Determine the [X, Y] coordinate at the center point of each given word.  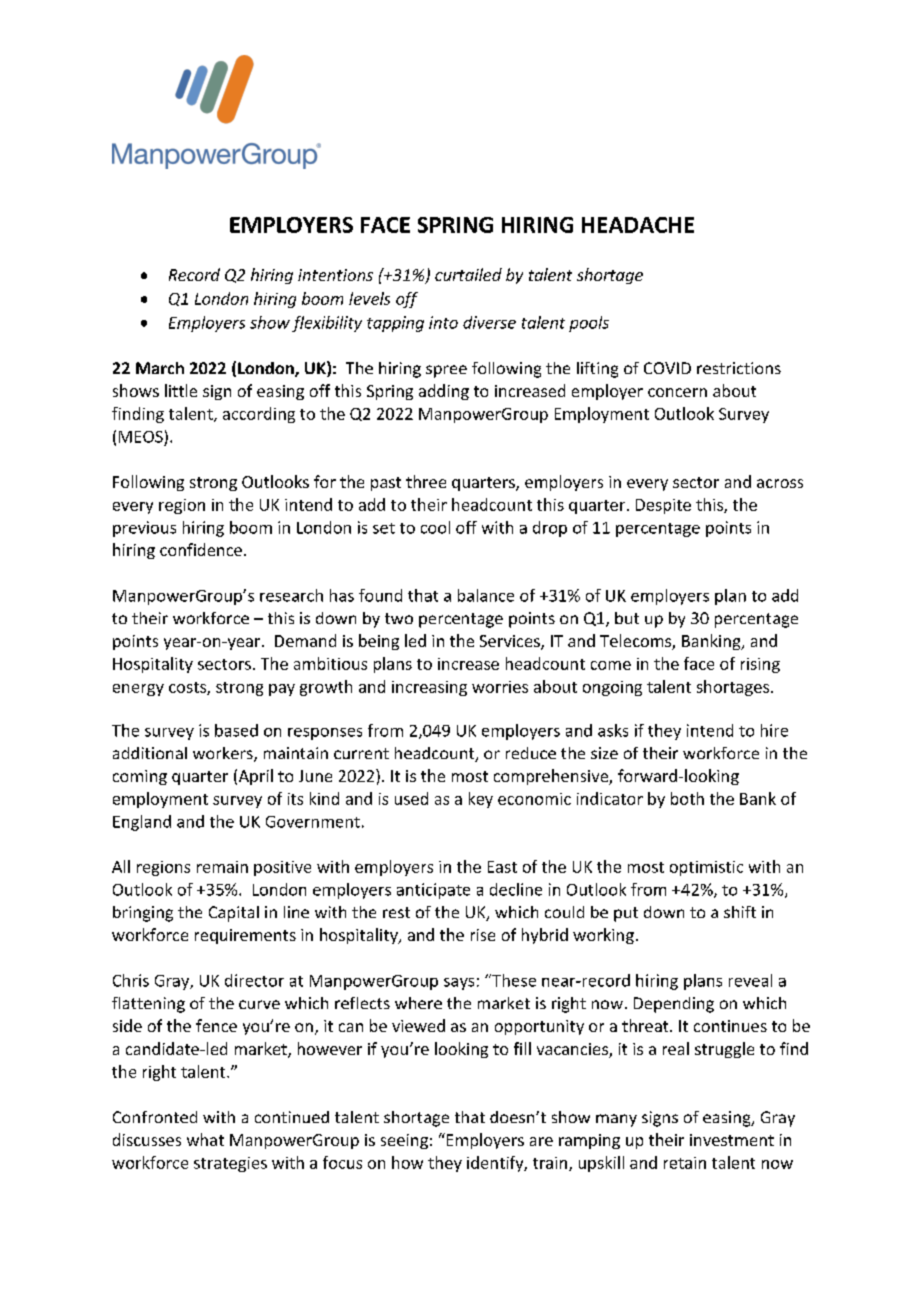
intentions [335, 275]
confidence [201, 549]
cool [435, 527]
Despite [663, 506]
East [502, 867]
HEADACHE [638, 225]
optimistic [706, 868]
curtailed [468, 274]
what [205, 1139]
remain [222, 867]
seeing [404, 1141]
